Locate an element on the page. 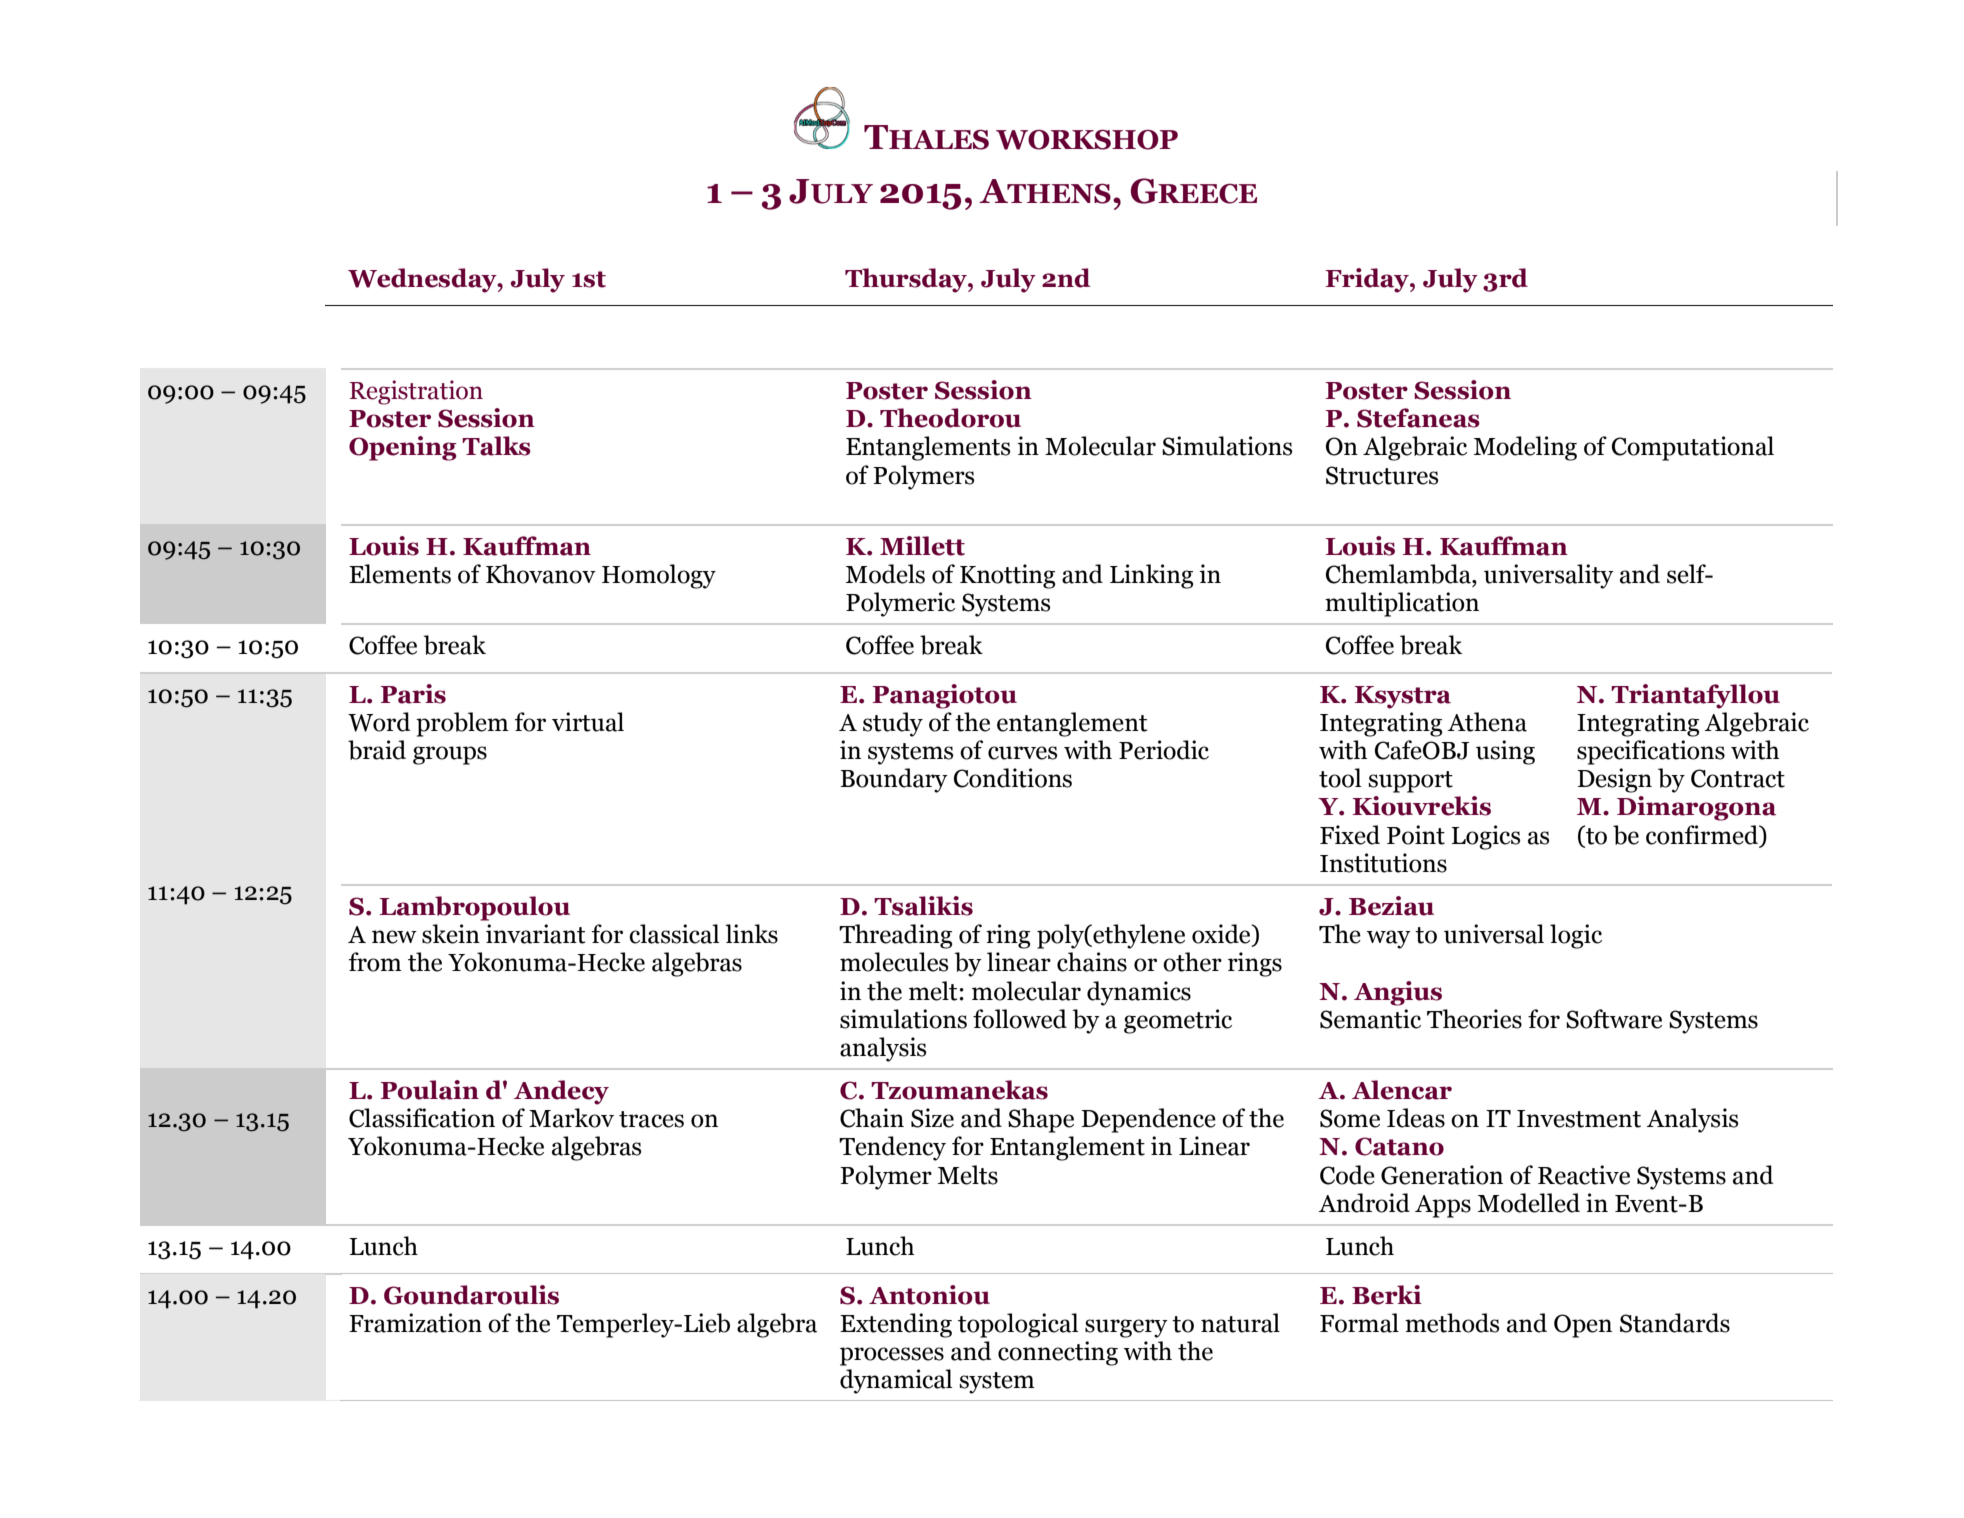 The height and width of the document is (1518, 1964). followed is located at coordinates (1020, 1019).
